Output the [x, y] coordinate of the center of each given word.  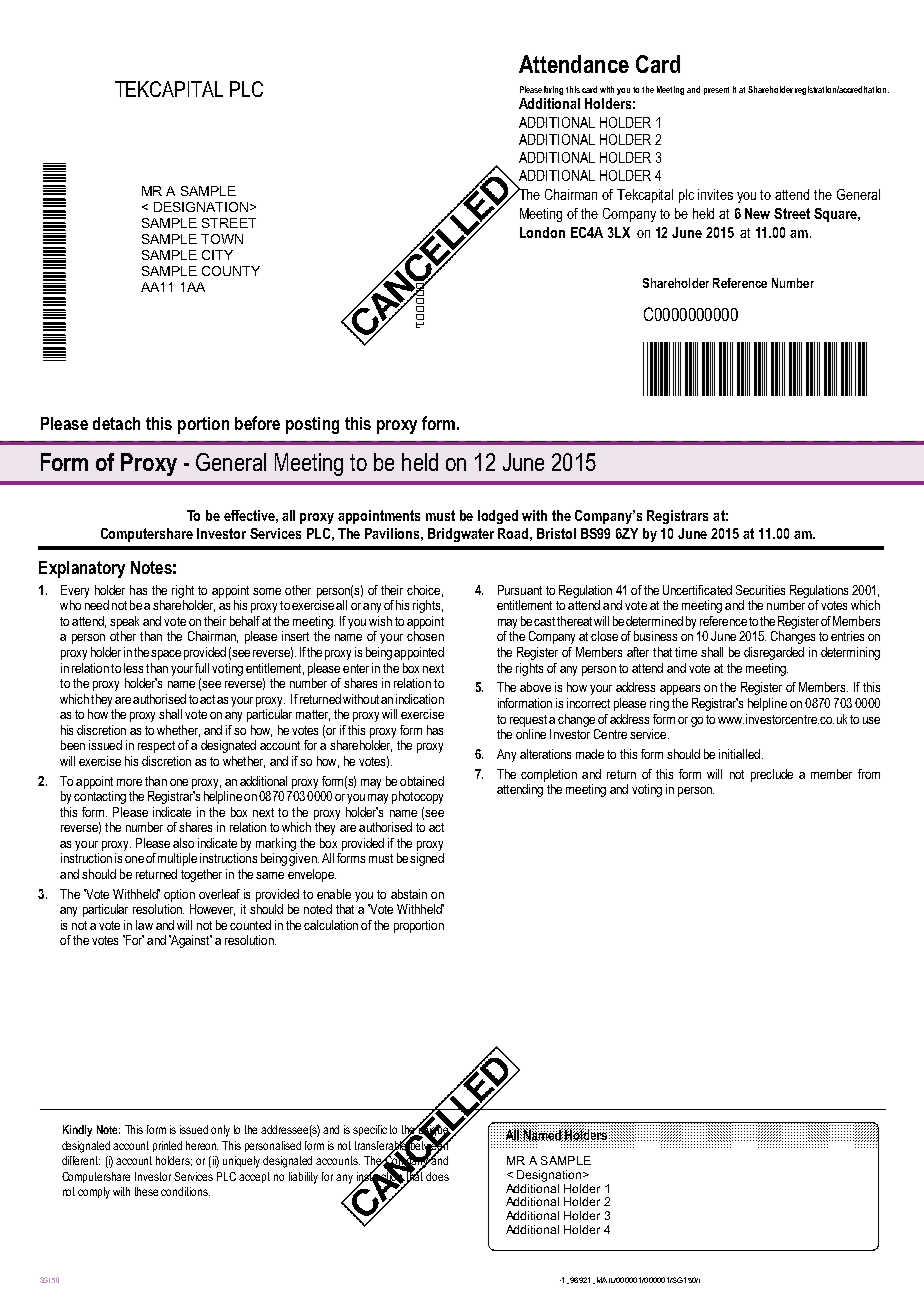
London [542, 232]
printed [167, 1146]
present [716, 91]
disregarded [774, 653]
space [166, 655]
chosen [425, 636]
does [437, 1176]
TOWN [222, 239]
